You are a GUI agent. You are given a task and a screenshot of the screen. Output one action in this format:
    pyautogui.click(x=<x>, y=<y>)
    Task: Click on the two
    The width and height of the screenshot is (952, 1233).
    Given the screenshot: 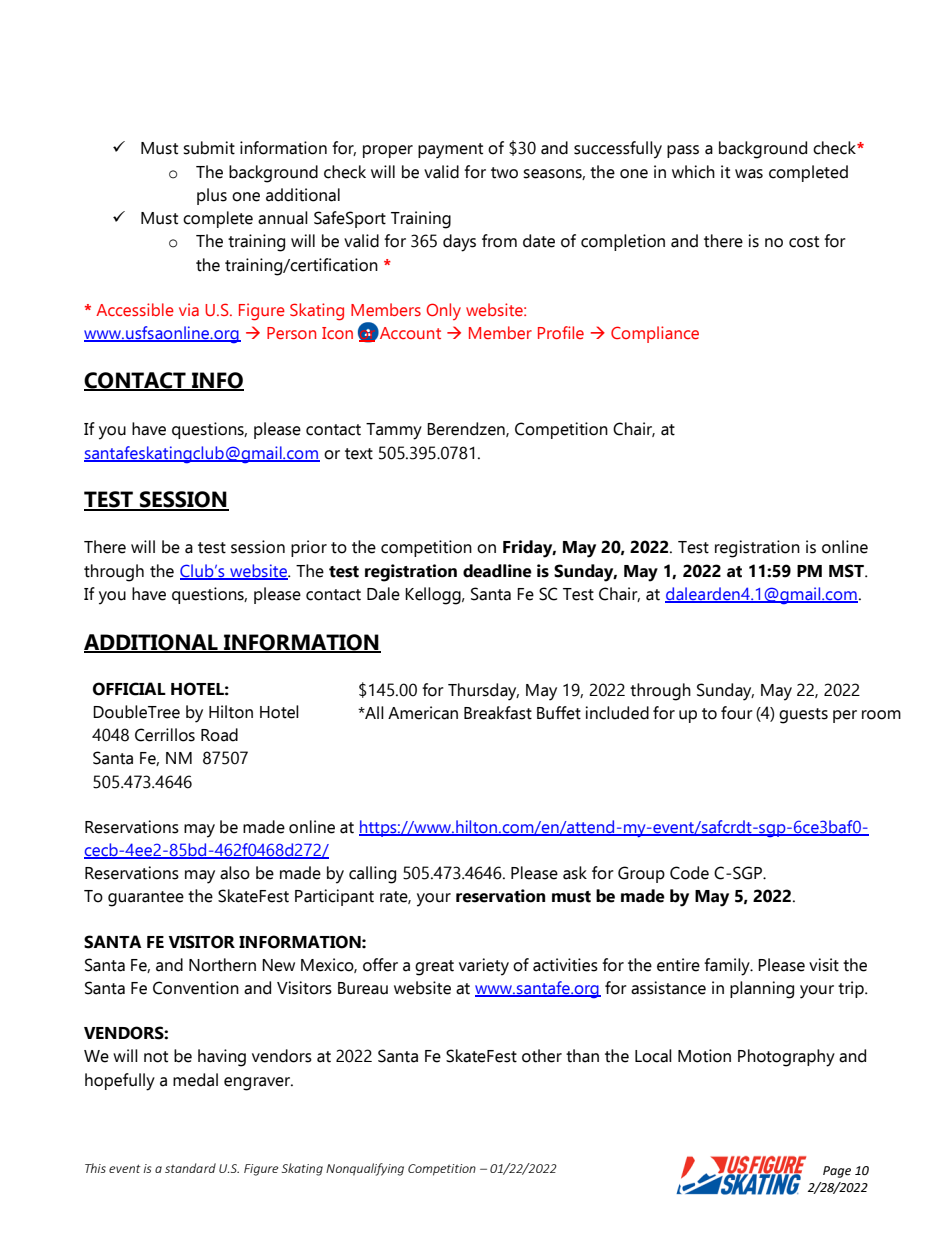 What is the action you would take?
    pyautogui.click(x=504, y=173)
